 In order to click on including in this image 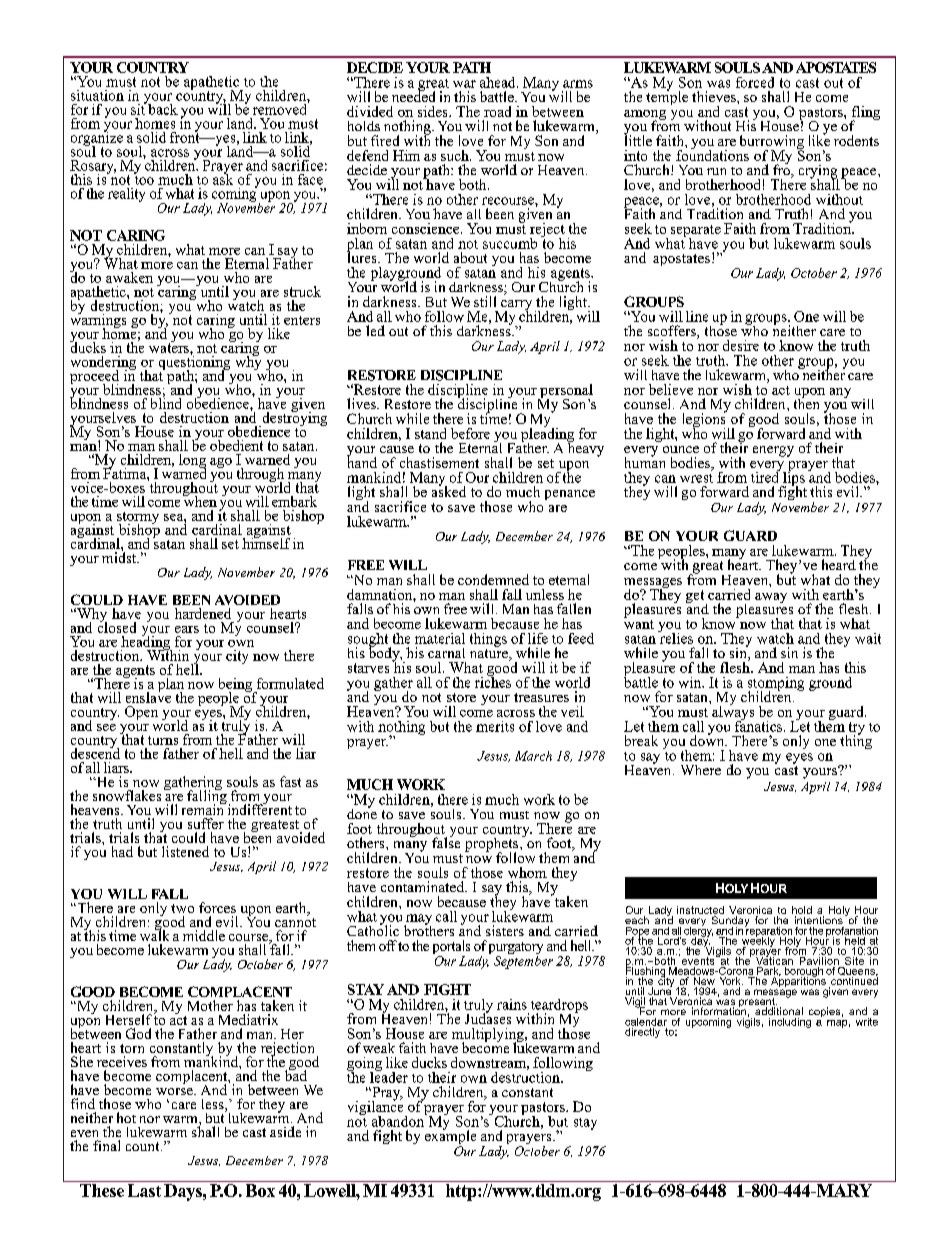, I will do `click(790, 1023)`.
